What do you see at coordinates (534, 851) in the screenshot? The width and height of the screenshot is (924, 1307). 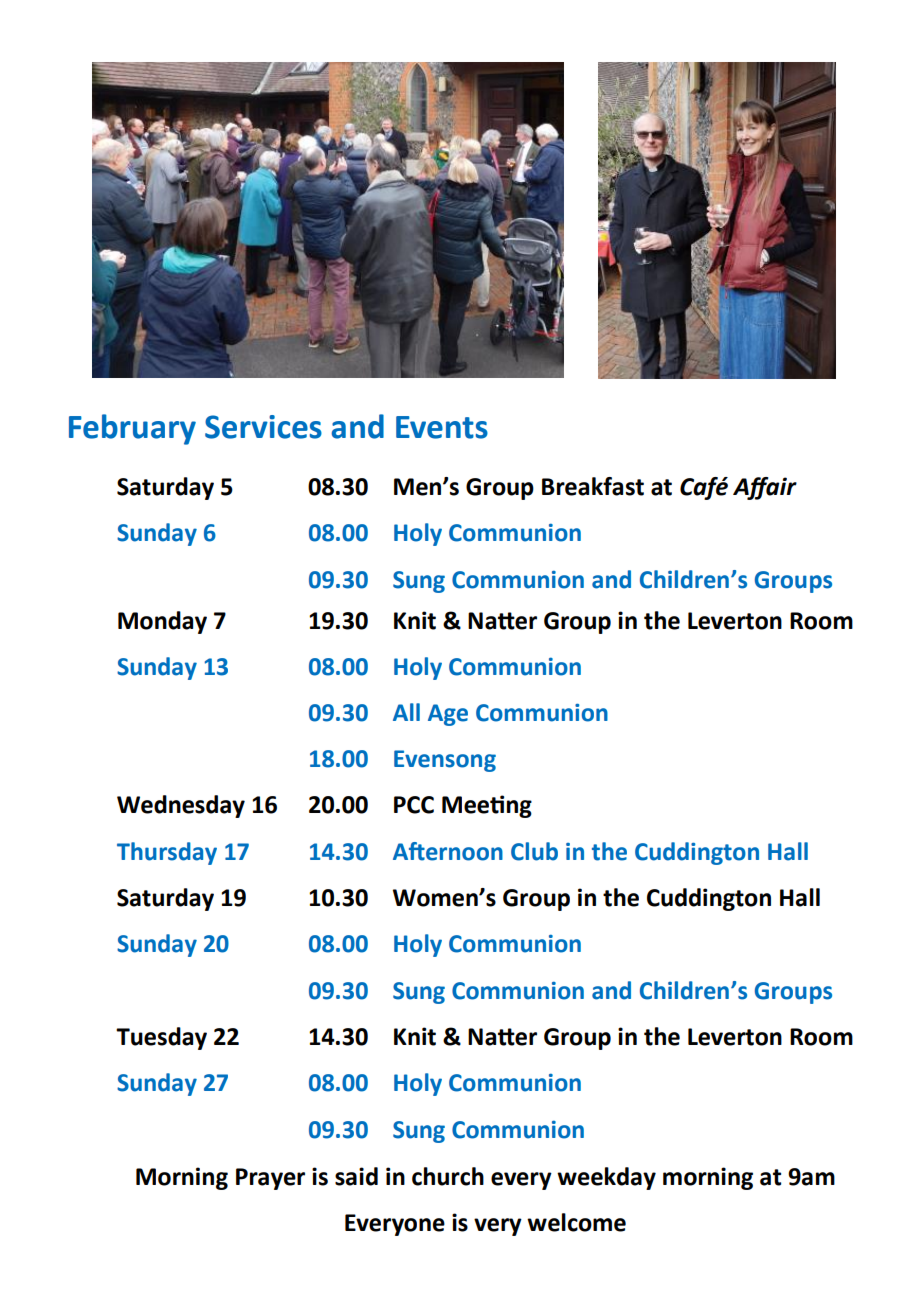 I see `Club` at bounding box center [534, 851].
